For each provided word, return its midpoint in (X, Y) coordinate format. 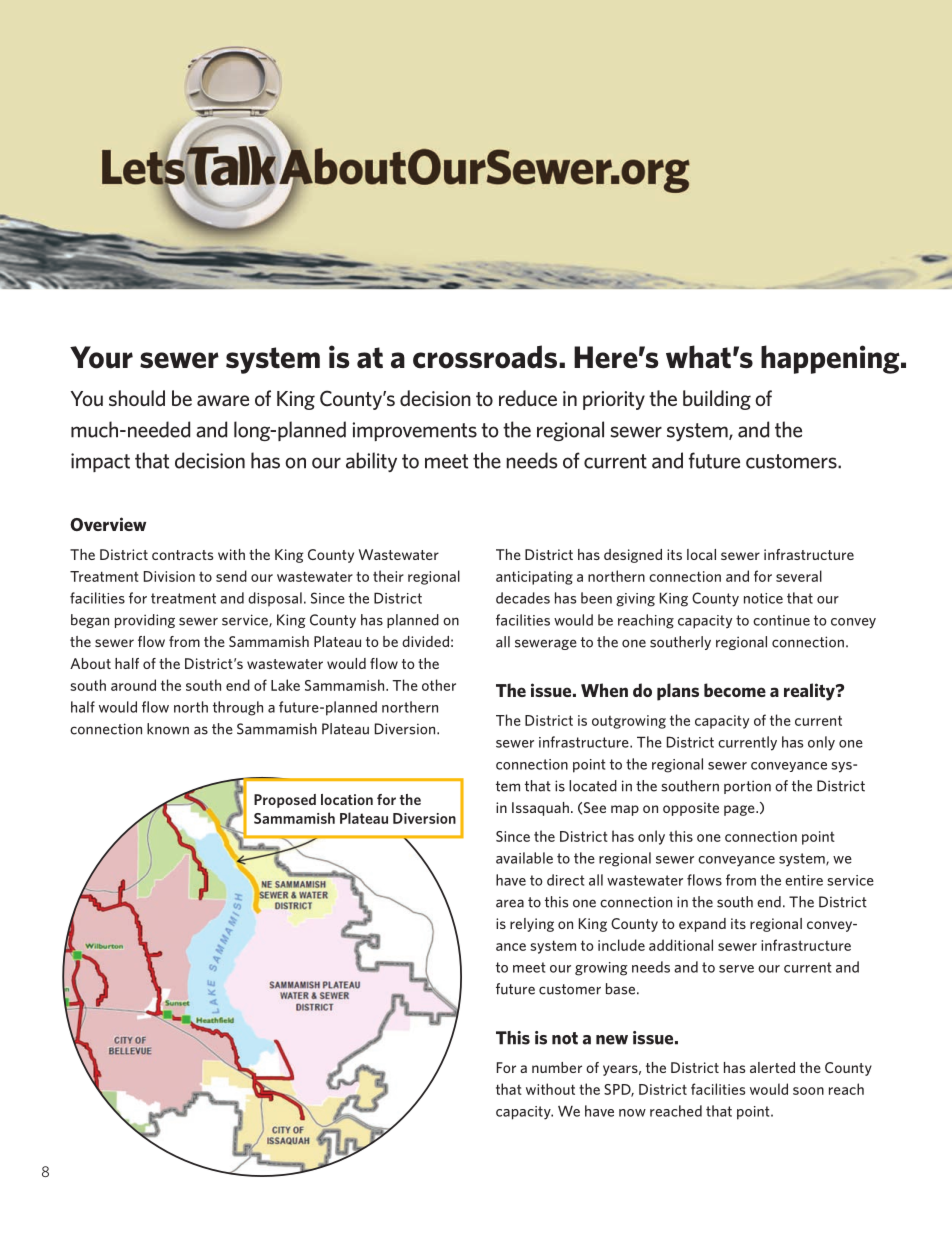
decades (523, 598)
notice (763, 598)
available (524, 858)
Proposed (285, 801)
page (740, 810)
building (717, 400)
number (557, 1067)
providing (145, 621)
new (612, 1040)
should (137, 398)
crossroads (485, 357)
